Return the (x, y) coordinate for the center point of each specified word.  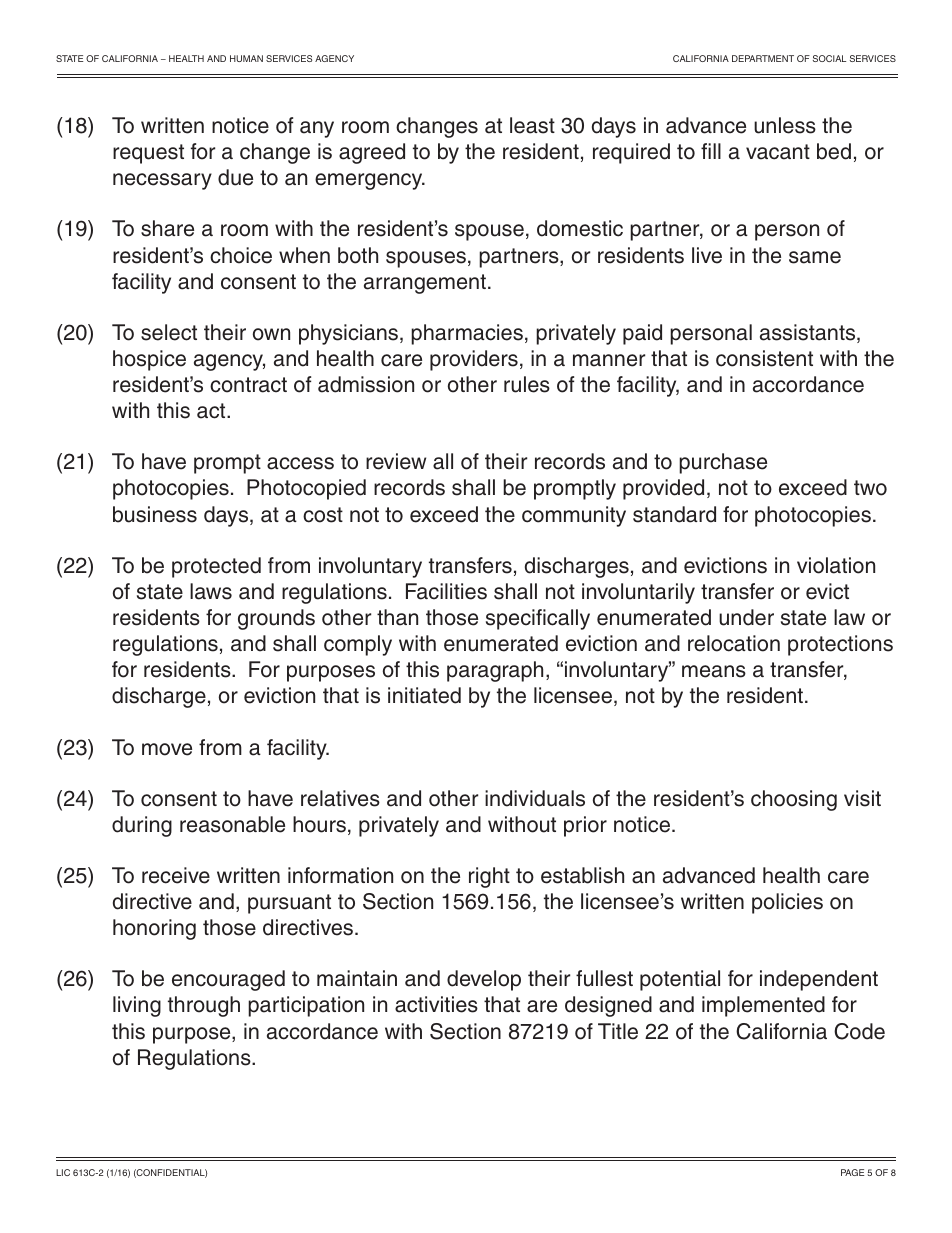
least (532, 125)
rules (527, 384)
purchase (723, 463)
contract (248, 385)
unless (785, 125)
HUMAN (246, 58)
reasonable (232, 824)
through (204, 1006)
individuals (535, 798)
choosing (794, 800)
